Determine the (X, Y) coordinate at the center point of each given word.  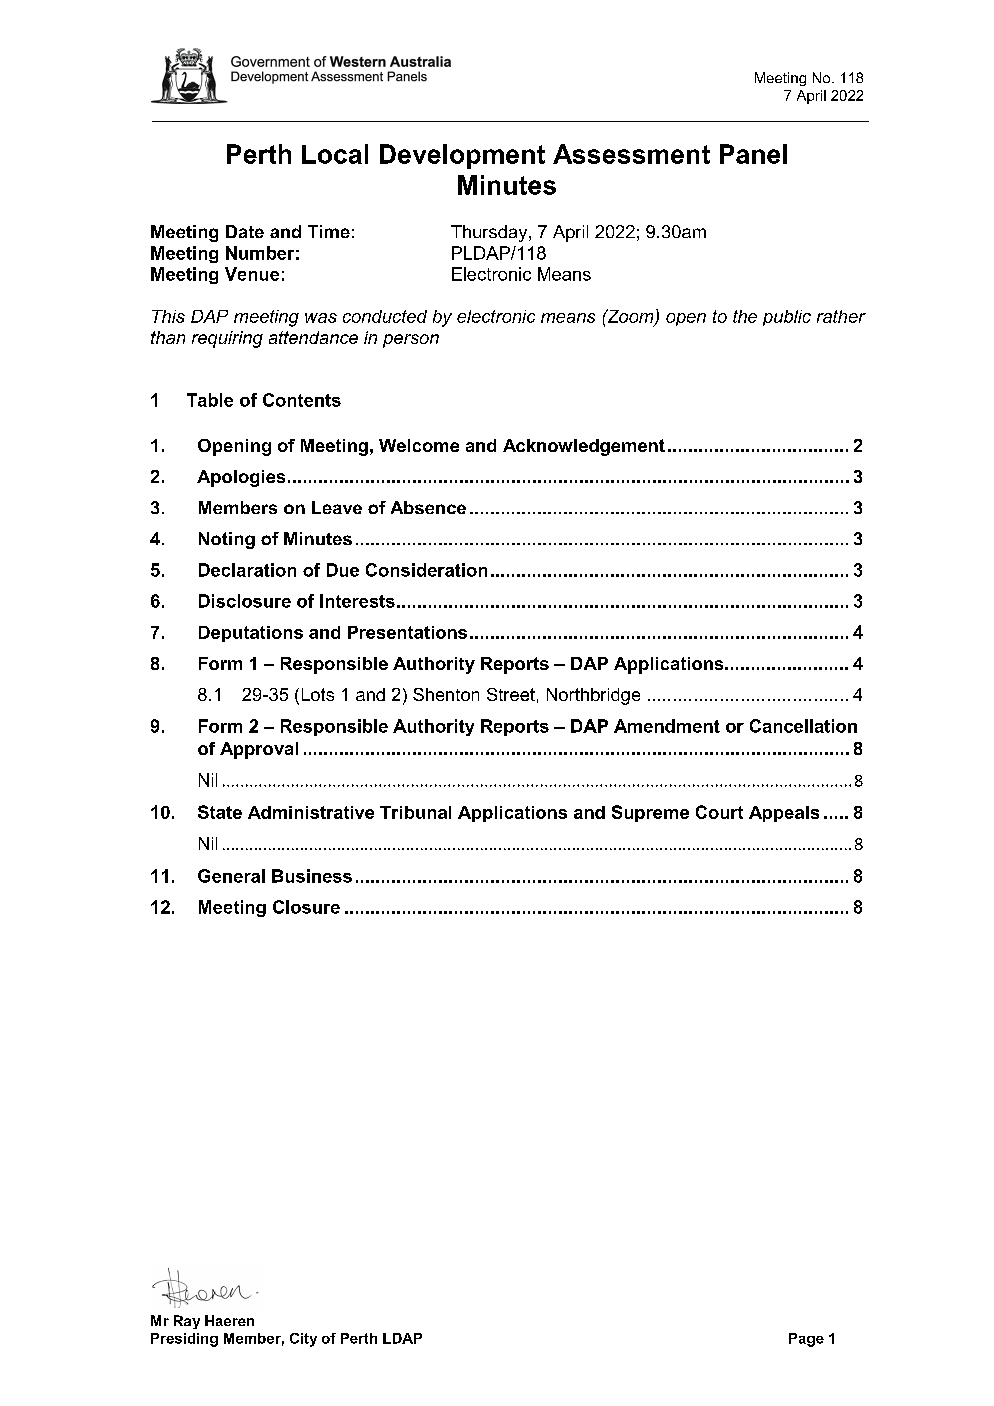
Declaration (247, 570)
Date (245, 231)
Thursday (490, 233)
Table (210, 400)
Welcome (419, 445)
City (303, 1340)
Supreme (650, 813)
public (787, 318)
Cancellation (803, 726)
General (231, 876)
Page (806, 1340)
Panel (753, 154)
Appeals (784, 814)
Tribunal (415, 812)
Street (511, 694)
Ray (187, 1322)
